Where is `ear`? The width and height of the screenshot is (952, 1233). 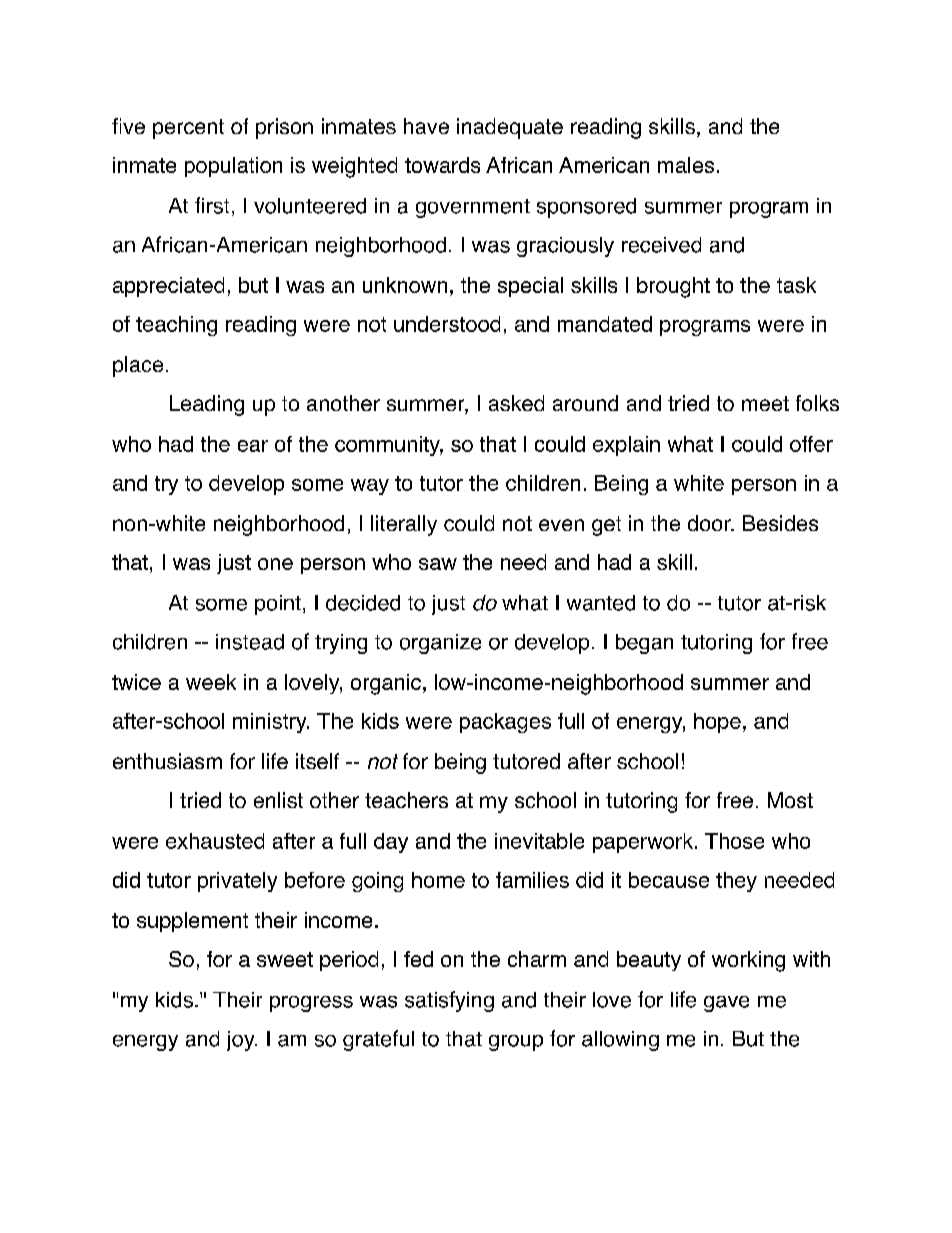
ear is located at coordinates (253, 446).
